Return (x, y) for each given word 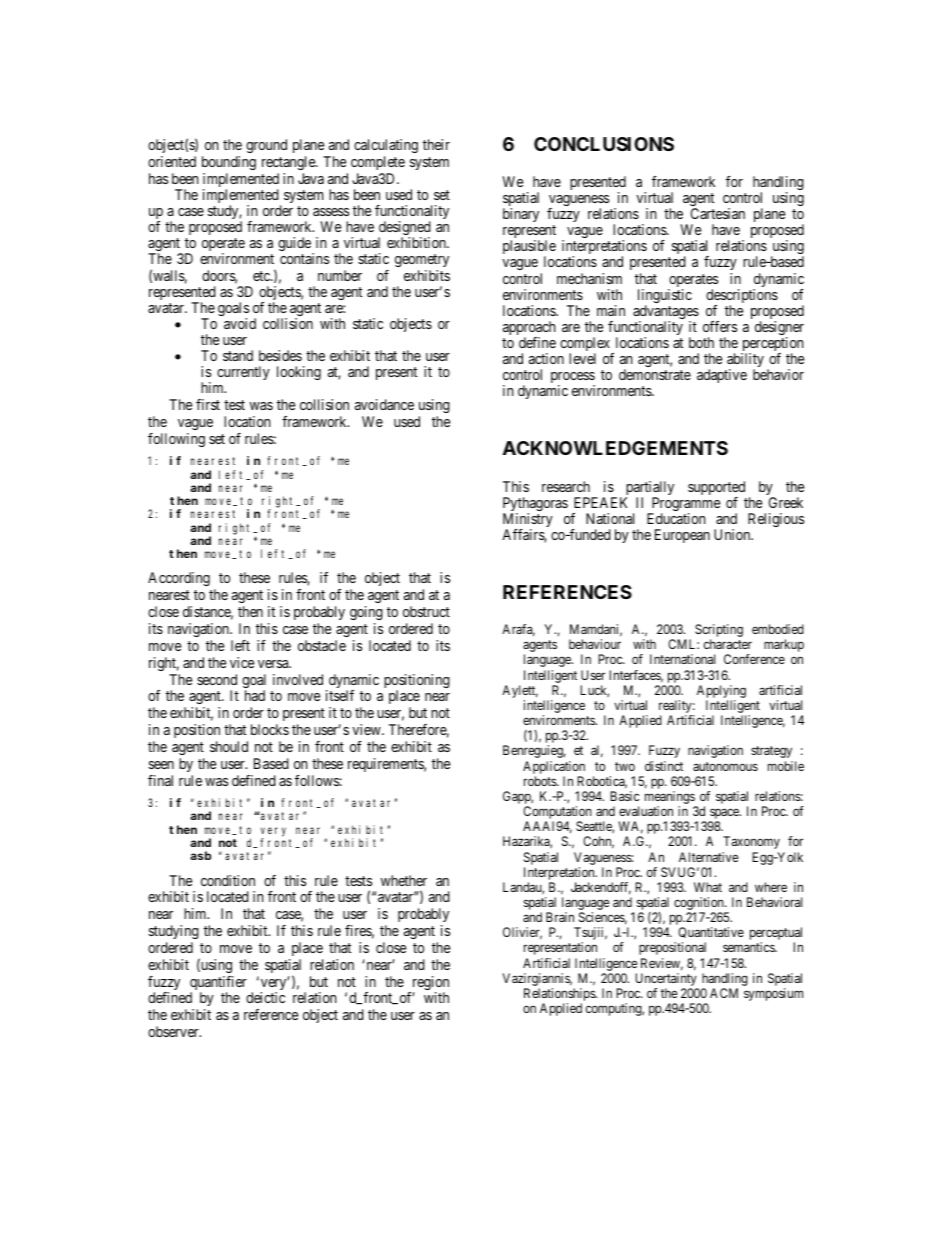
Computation (557, 814)
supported (716, 489)
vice (242, 662)
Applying (721, 693)
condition (228, 880)
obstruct (426, 611)
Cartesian (718, 213)
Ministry (528, 521)
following (176, 440)
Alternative (708, 857)
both (701, 342)
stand (238, 355)
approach (529, 329)
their (436, 144)
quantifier (218, 984)
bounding (229, 163)
